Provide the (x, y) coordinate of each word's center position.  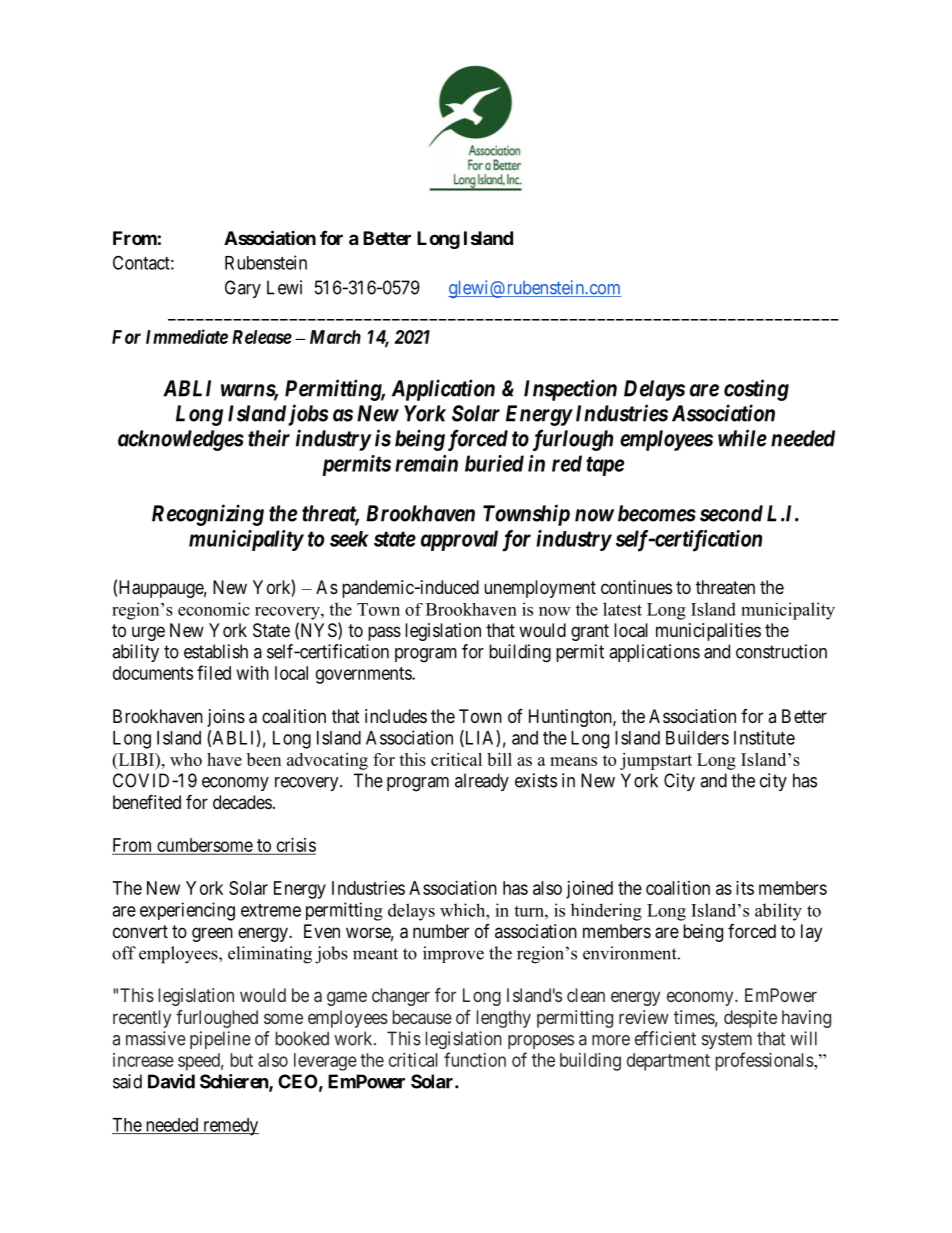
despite (750, 1019)
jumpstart (656, 761)
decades (242, 802)
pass (384, 633)
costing (756, 390)
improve (453, 954)
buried (494, 463)
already (482, 782)
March (335, 337)
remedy (230, 1127)
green (212, 934)
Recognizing (208, 515)
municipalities (708, 632)
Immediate (187, 336)
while (742, 438)
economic (214, 609)
